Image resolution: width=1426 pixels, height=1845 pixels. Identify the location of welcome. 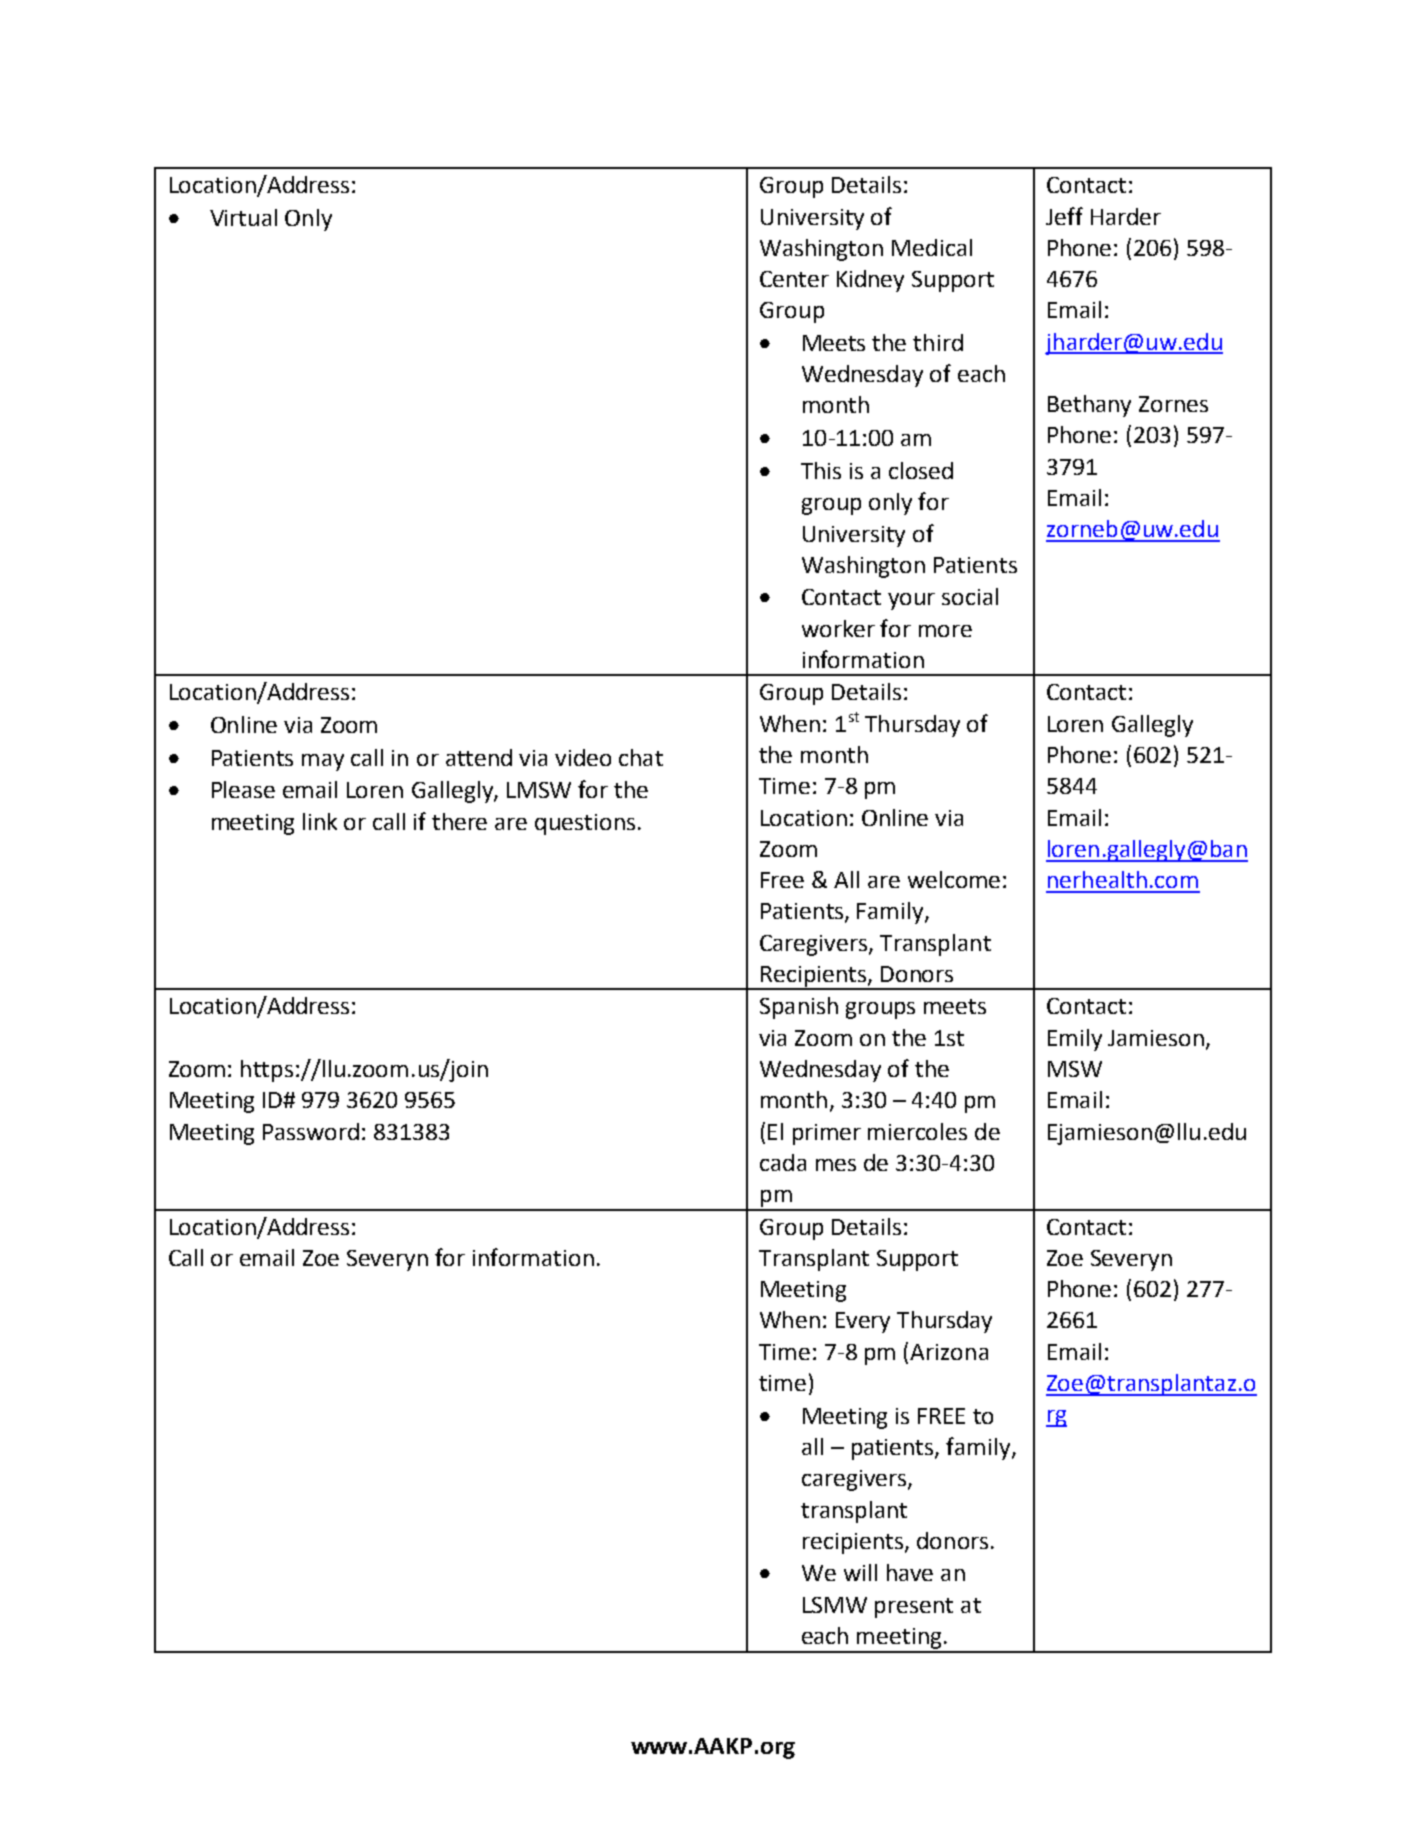
(954, 879).
